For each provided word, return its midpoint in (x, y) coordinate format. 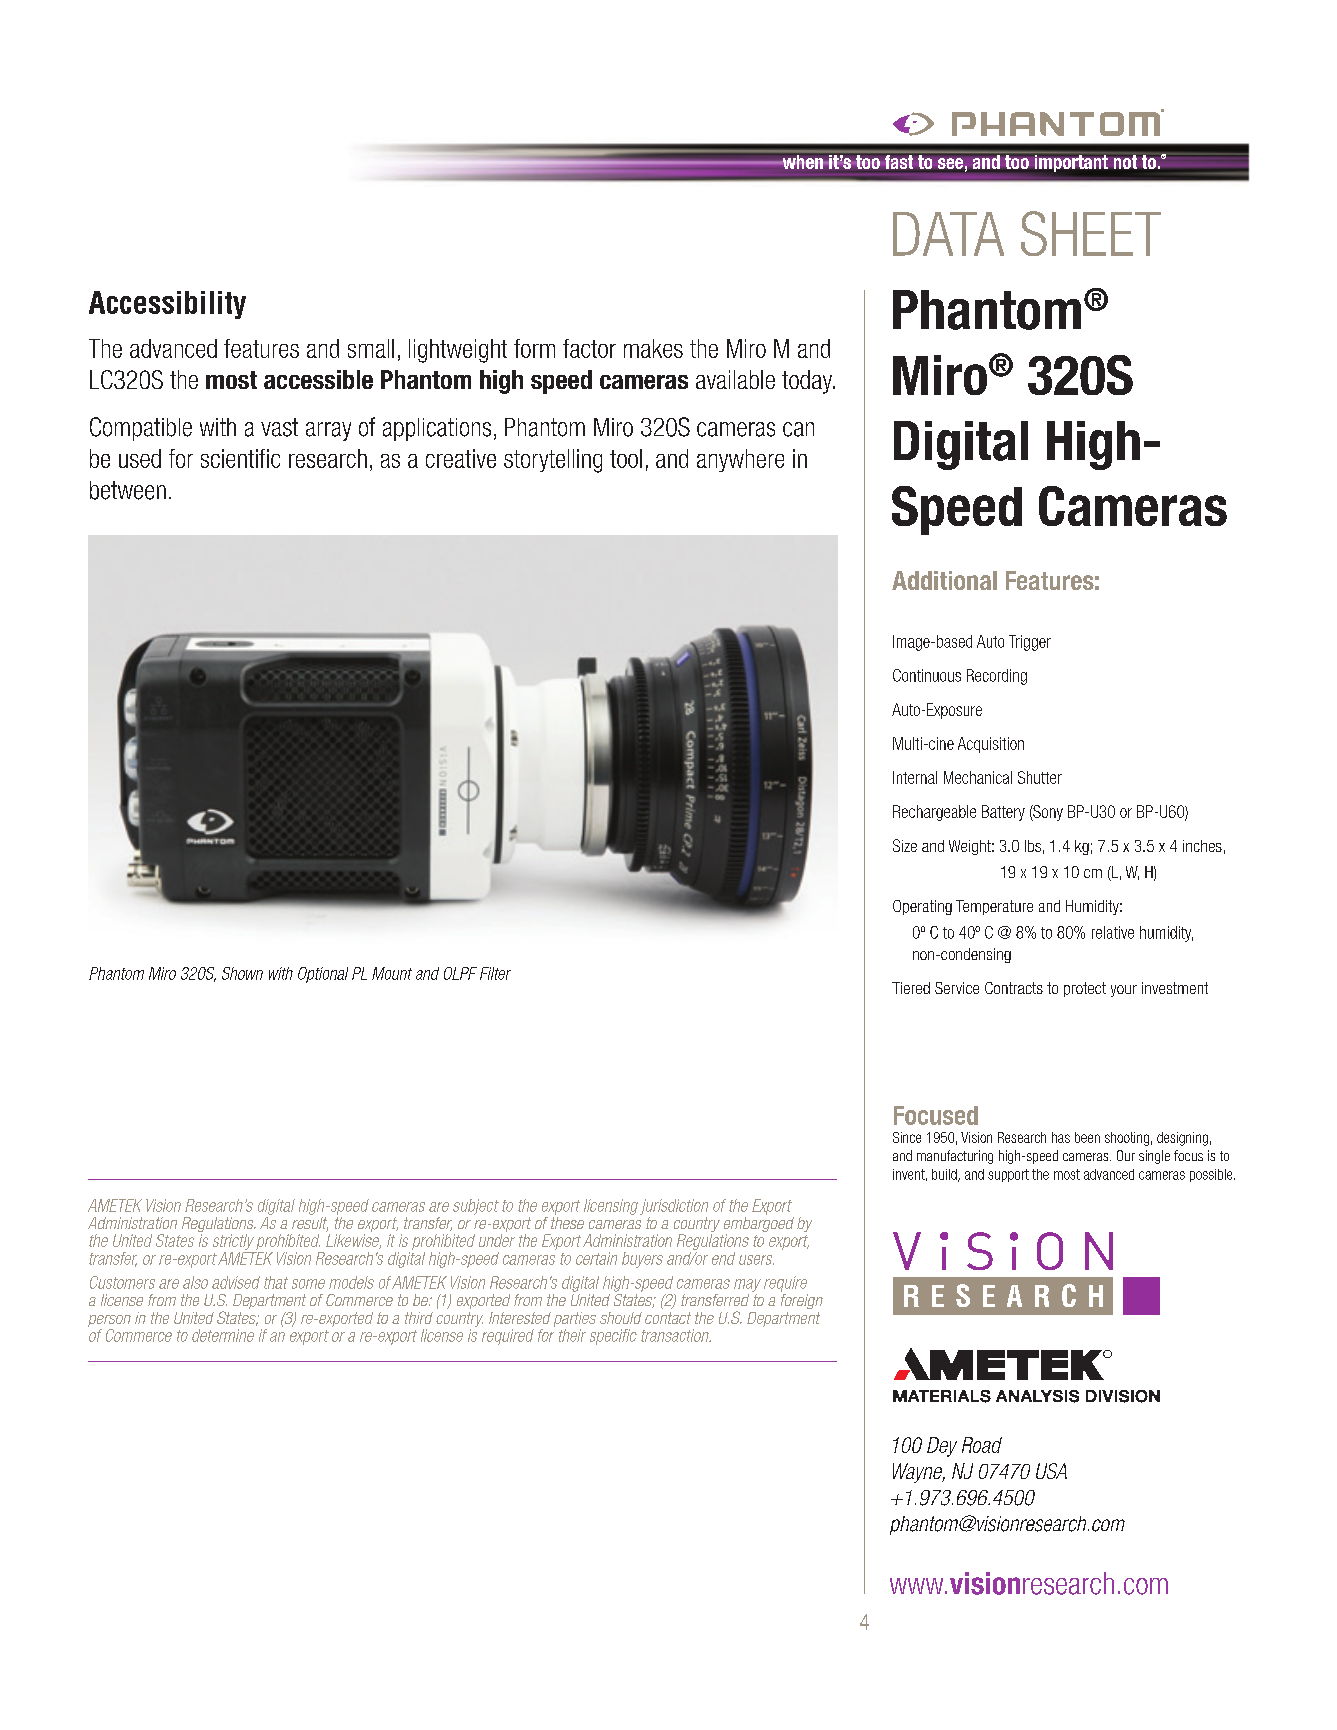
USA (1051, 1471)
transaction (676, 1335)
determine (223, 1335)
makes (653, 348)
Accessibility (167, 305)
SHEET (1091, 233)
